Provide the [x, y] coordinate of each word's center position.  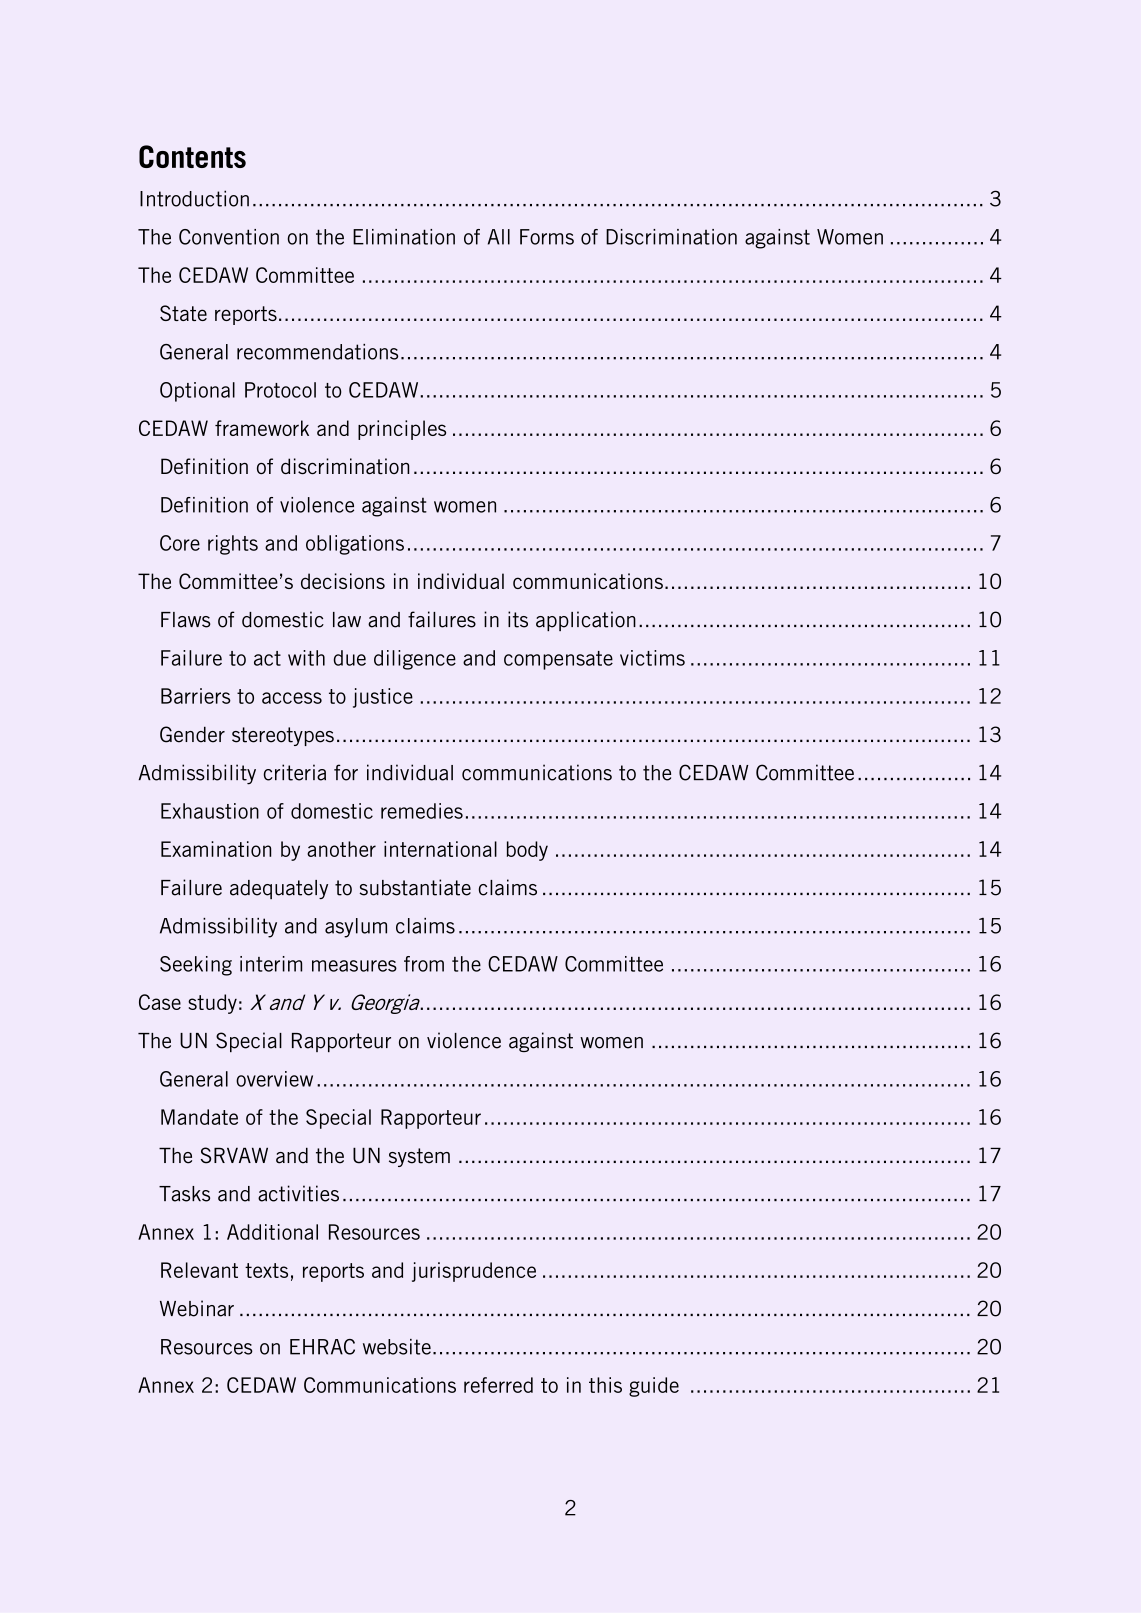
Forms [547, 237]
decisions [343, 581]
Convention [229, 237]
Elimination [404, 237]
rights [233, 545]
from [424, 964]
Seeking [196, 966]
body [527, 851]
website [397, 1347]
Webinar [197, 1308]
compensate [558, 660]
